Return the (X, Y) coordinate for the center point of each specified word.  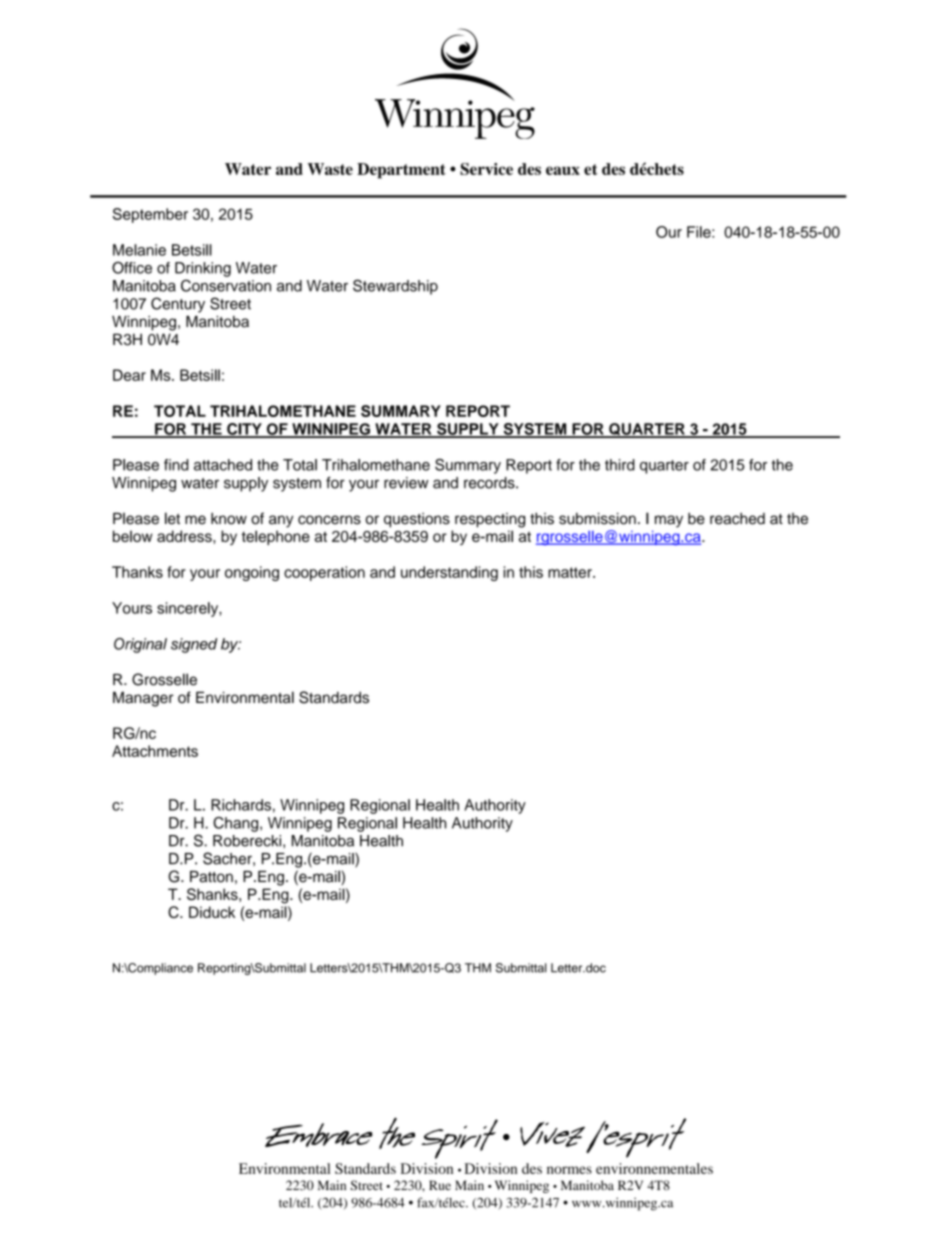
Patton (211, 877)
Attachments (155, 751)
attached (223, 465)
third (620, 465)
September (150, 215)
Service (486, 169)
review (406, 483)
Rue (440, 1185)
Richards (241, 805)
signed (194, 645)
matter (571, 572)
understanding (449, 573)
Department (401, 171)
